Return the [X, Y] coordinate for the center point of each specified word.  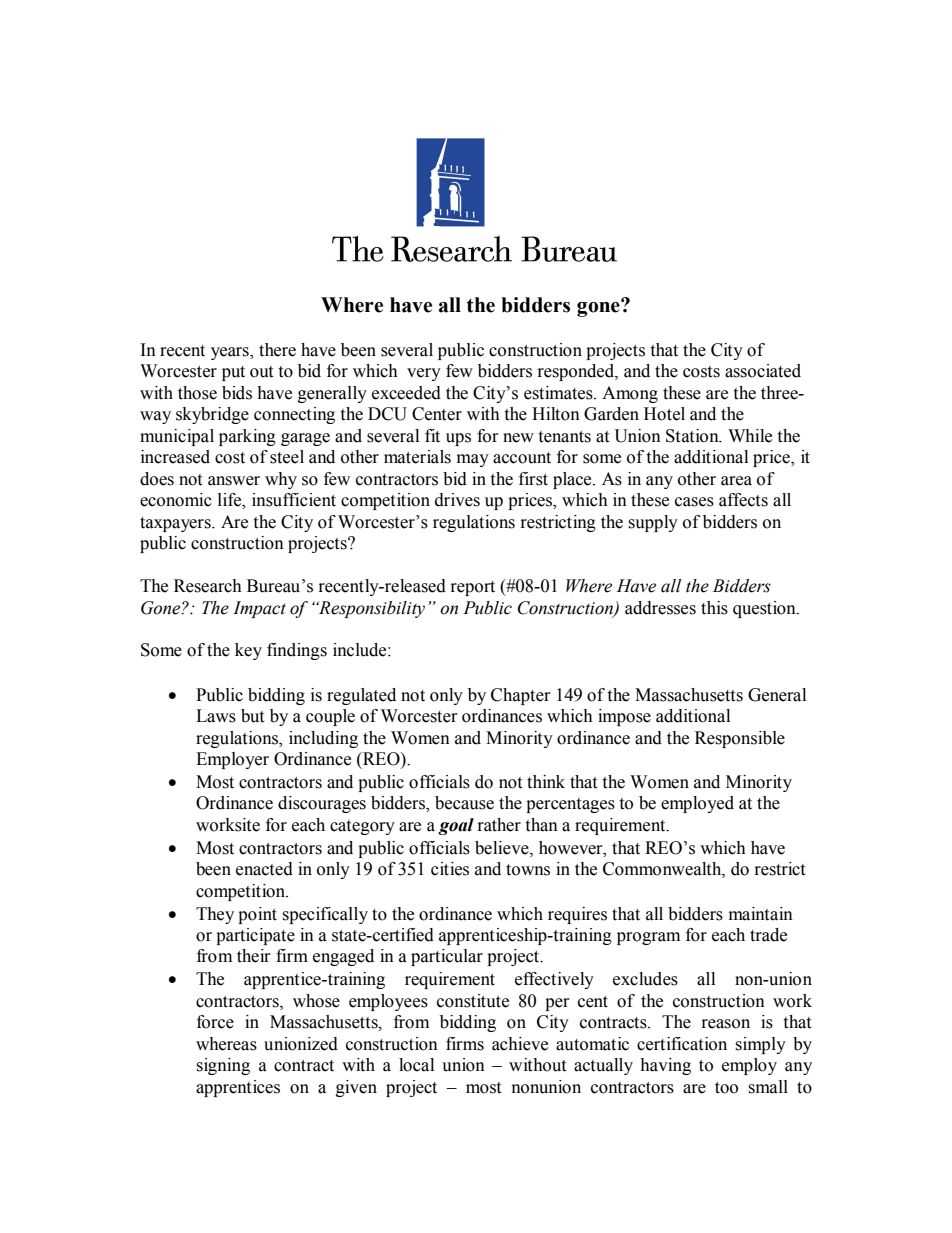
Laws [216, 716]
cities [450, 869]
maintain [761, 914]
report [473, 588]
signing [223, 1066]
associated [763, 371]
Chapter [521, 696]
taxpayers [176, 524]
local [416, 1065]
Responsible [740, 739]
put [233, 373]
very [424, 374]
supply [653, 523]
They [215, 915]
